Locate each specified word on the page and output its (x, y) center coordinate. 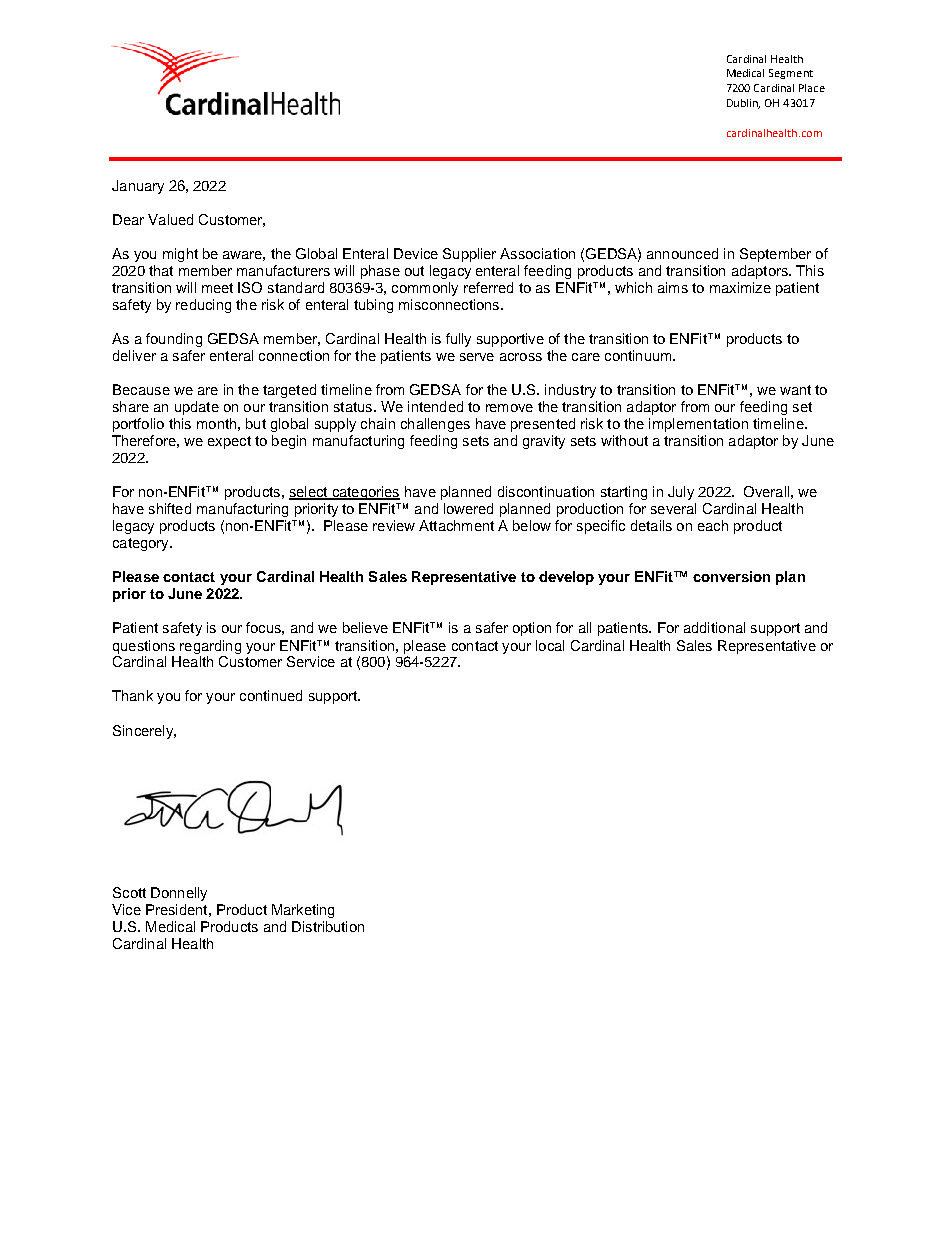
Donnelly (179, 894)
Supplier (469, 255)
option (532, 629)
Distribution (328, 926)
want (795, 390)
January (138, 187)
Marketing (303, 911)
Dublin (743, 104)
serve (477, 357)
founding (174, 340)
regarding (210, 647)
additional (714, 627)
